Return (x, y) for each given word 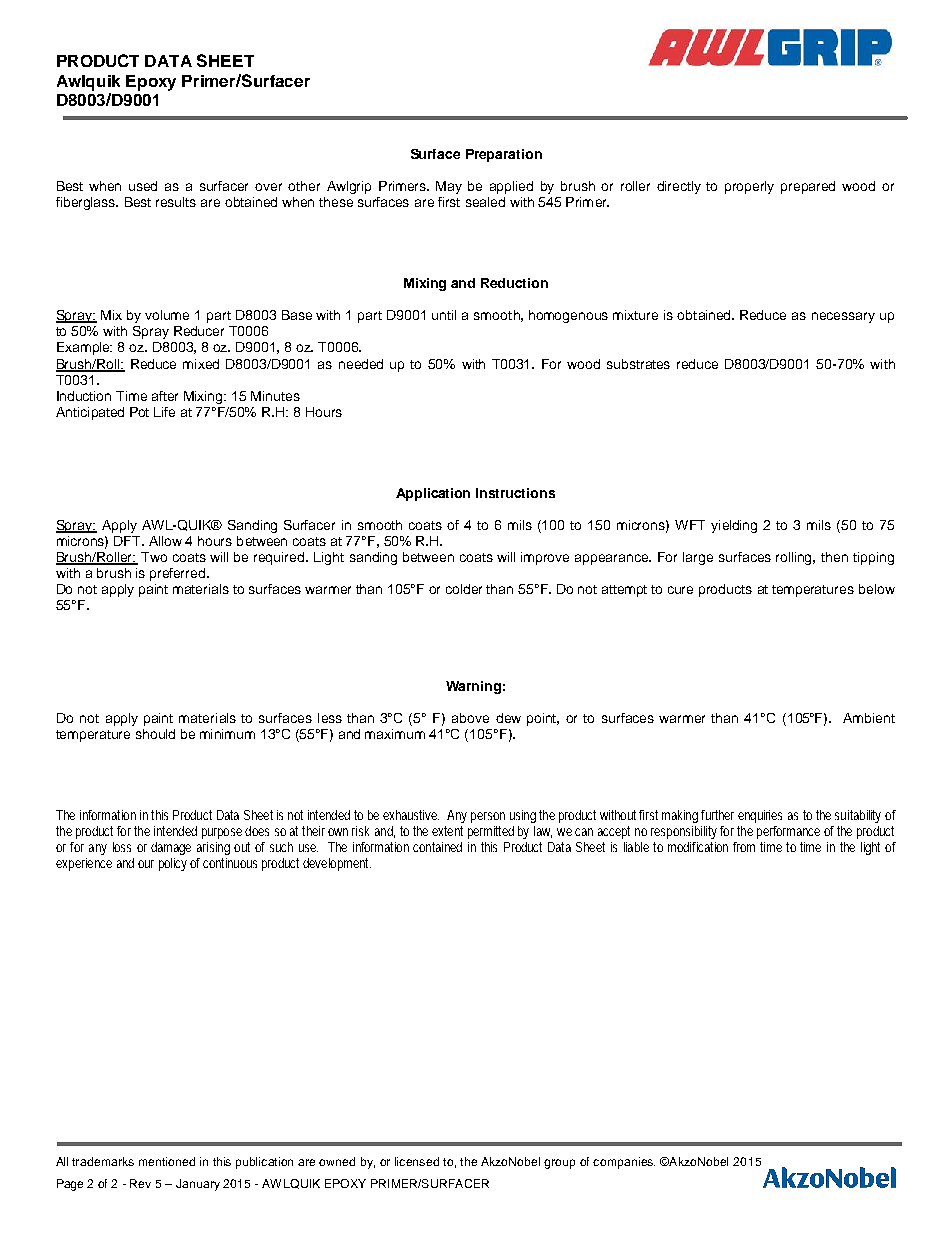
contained (437, 847)
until (444, 315)
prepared (808, 187)
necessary (843, 317)
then (834, 557)
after (165, 396)
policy (175, 864)
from (744, 847)
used (143, 186)
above (470, 718)
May (449, 187)
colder (464, 589)
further (717, 815)
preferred (177, 574)
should (155, 734)
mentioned (167, 1161)
